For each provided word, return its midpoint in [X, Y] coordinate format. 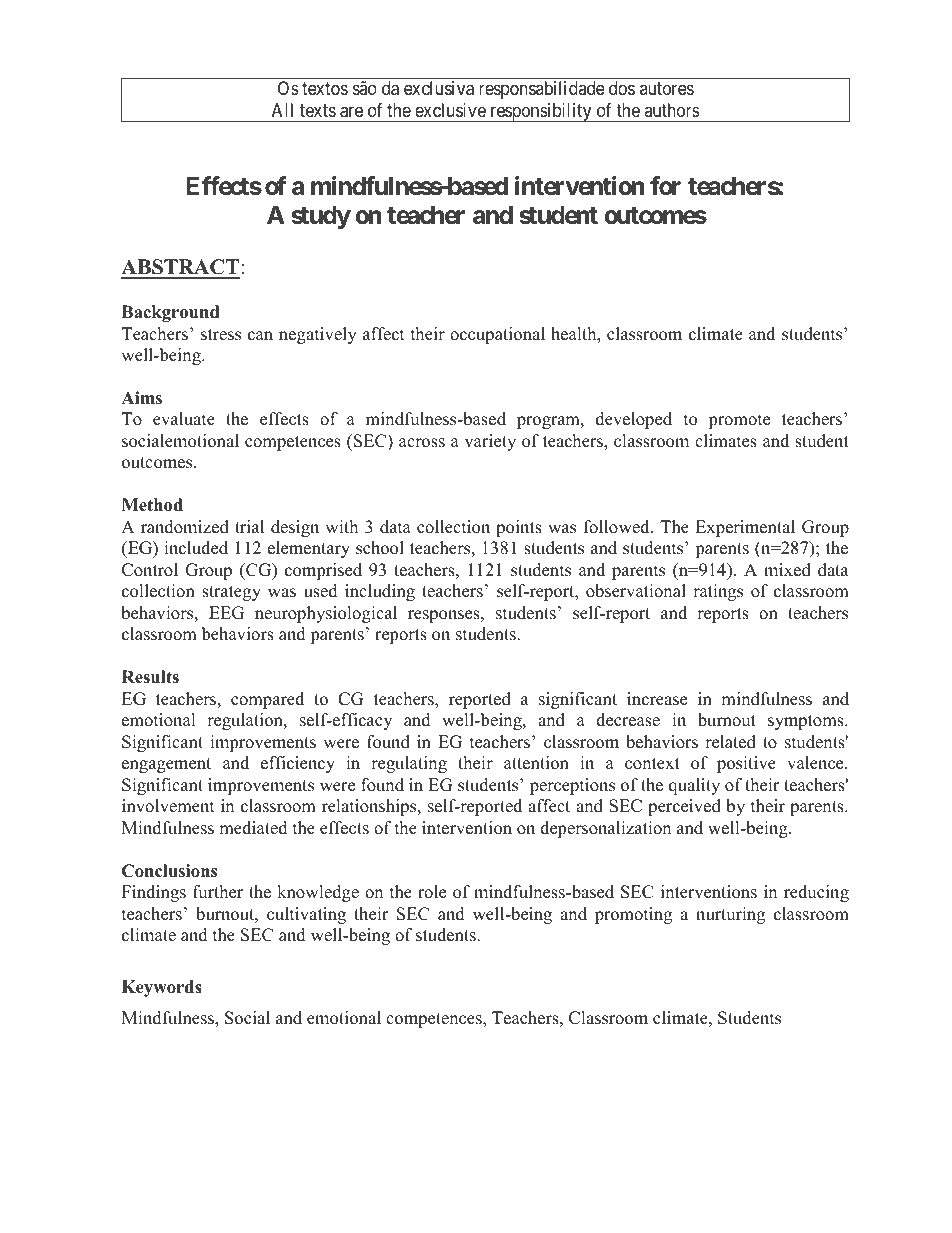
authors [672, 110]
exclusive [450, 110]
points [519, 528]
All [282, 110]
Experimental [745, 528]
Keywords [162, 988]
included [196, 548]
